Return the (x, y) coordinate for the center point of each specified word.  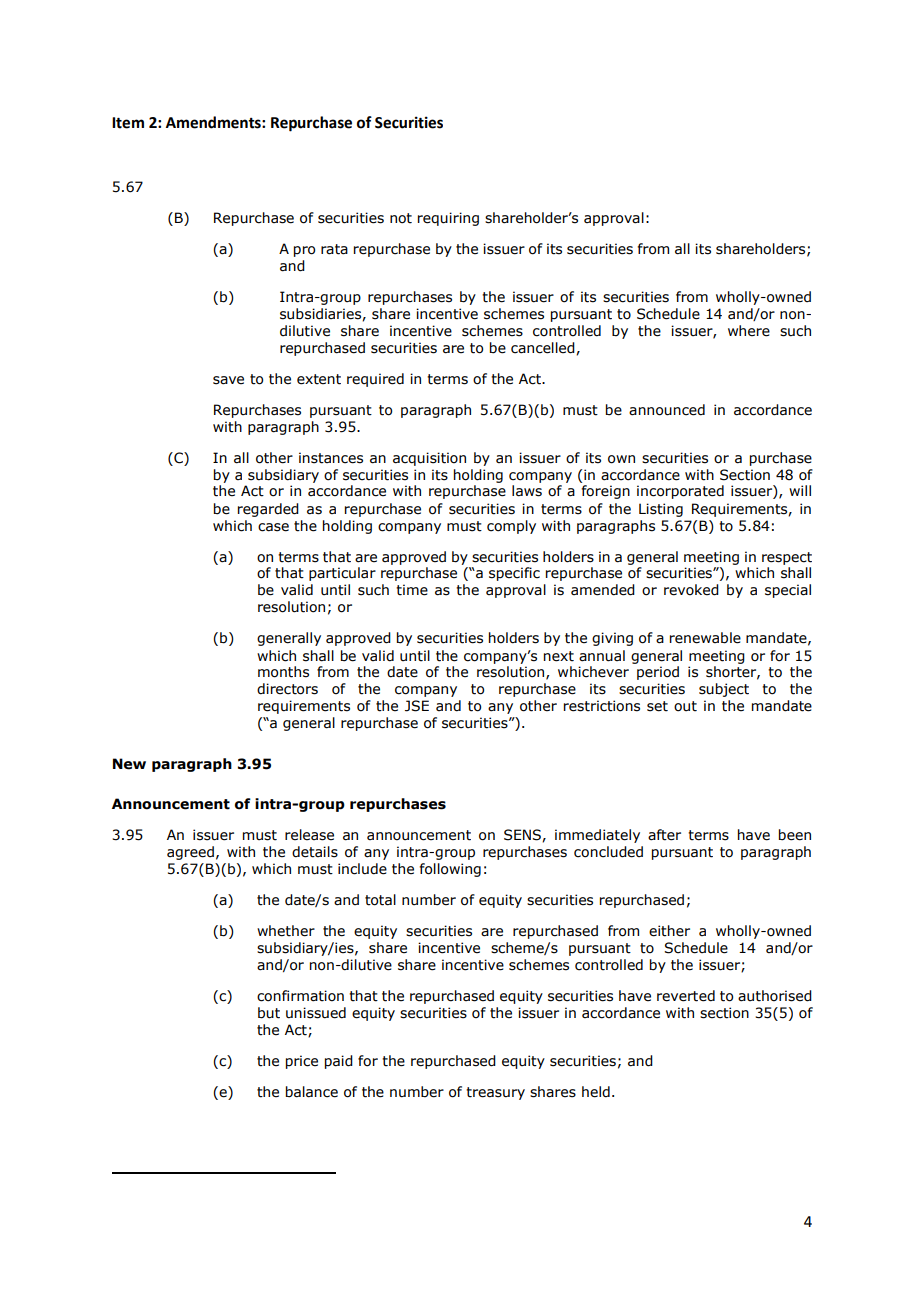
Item (128, 123)
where (749, 331)
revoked (691, 590)
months (283, 672)
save (228, 380)
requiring (448, 219)
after (664, 835)
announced (667, 410)
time (412, 590)
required (375, 380)
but (269, 1013)
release (309, 835)
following (450, 870)
